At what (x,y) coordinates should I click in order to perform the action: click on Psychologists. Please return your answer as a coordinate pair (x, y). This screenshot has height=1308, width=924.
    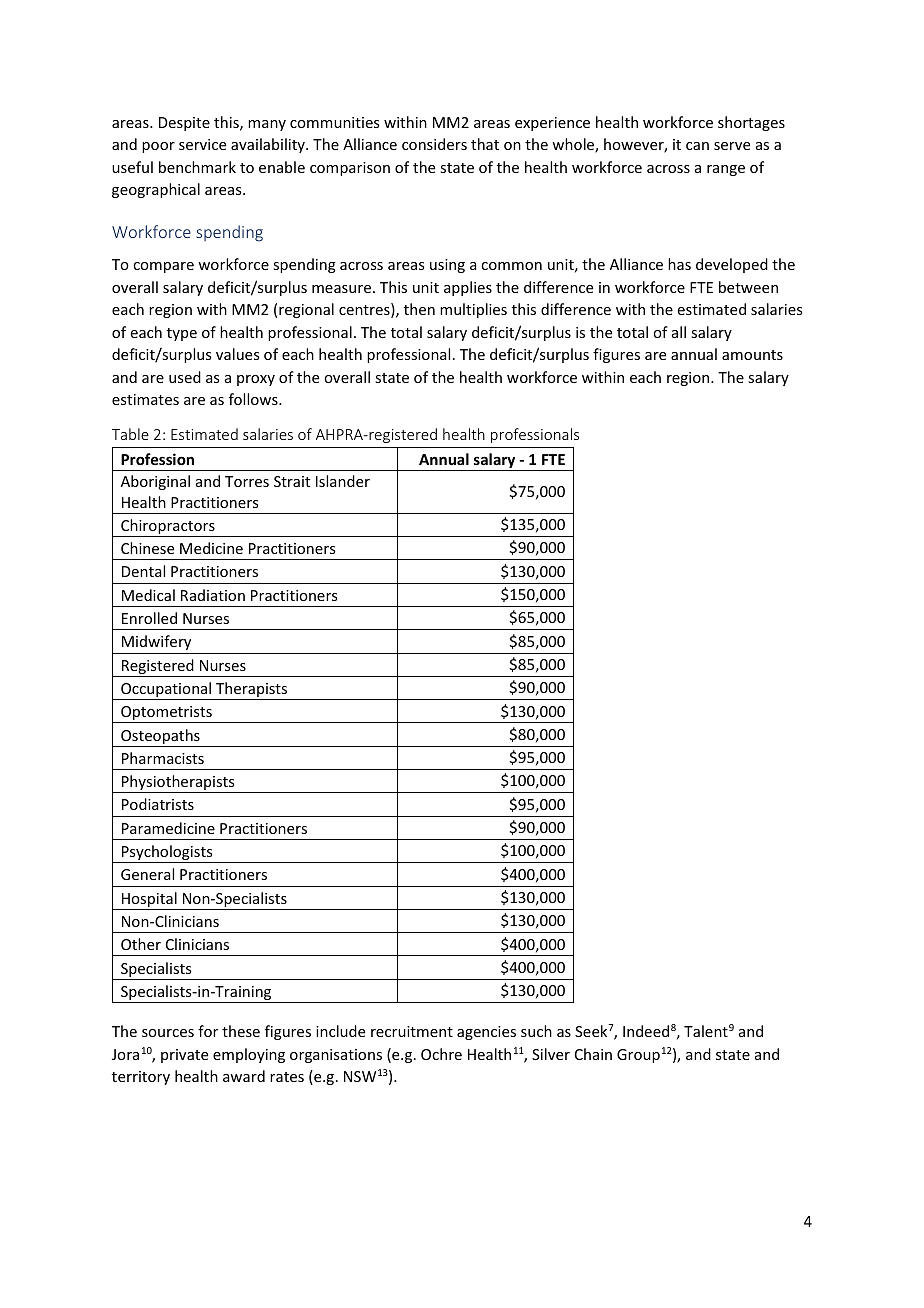
    Looking at the image, I should click on (167, 854).
